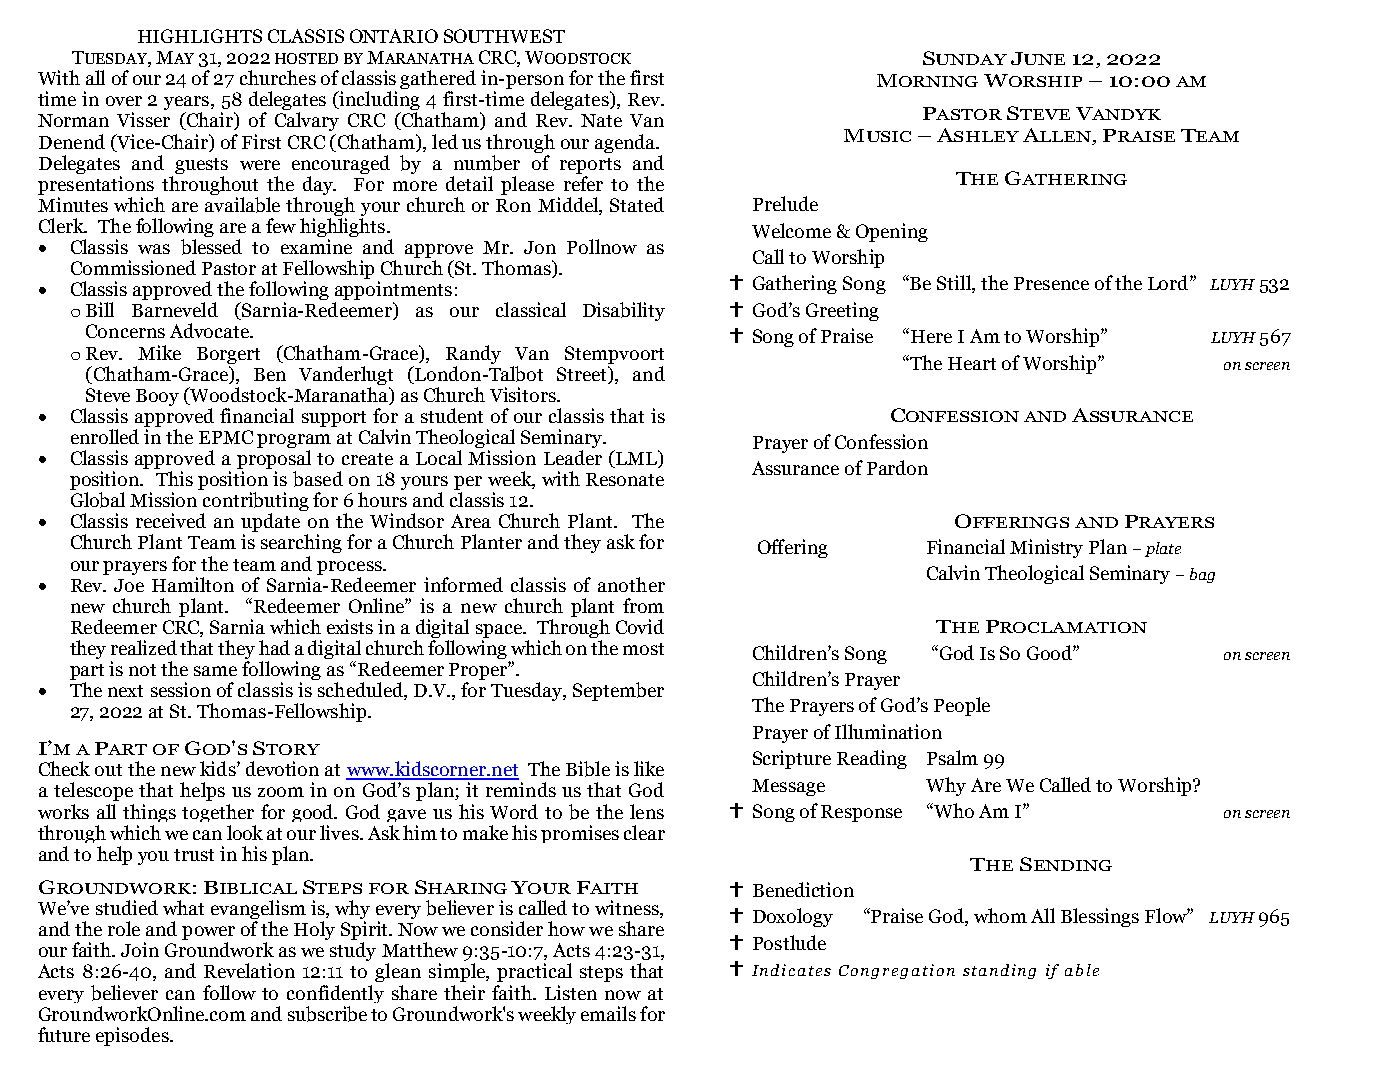 The width and height of the page is (1393, 1076). I want to click on standing, so click(999, 971).
